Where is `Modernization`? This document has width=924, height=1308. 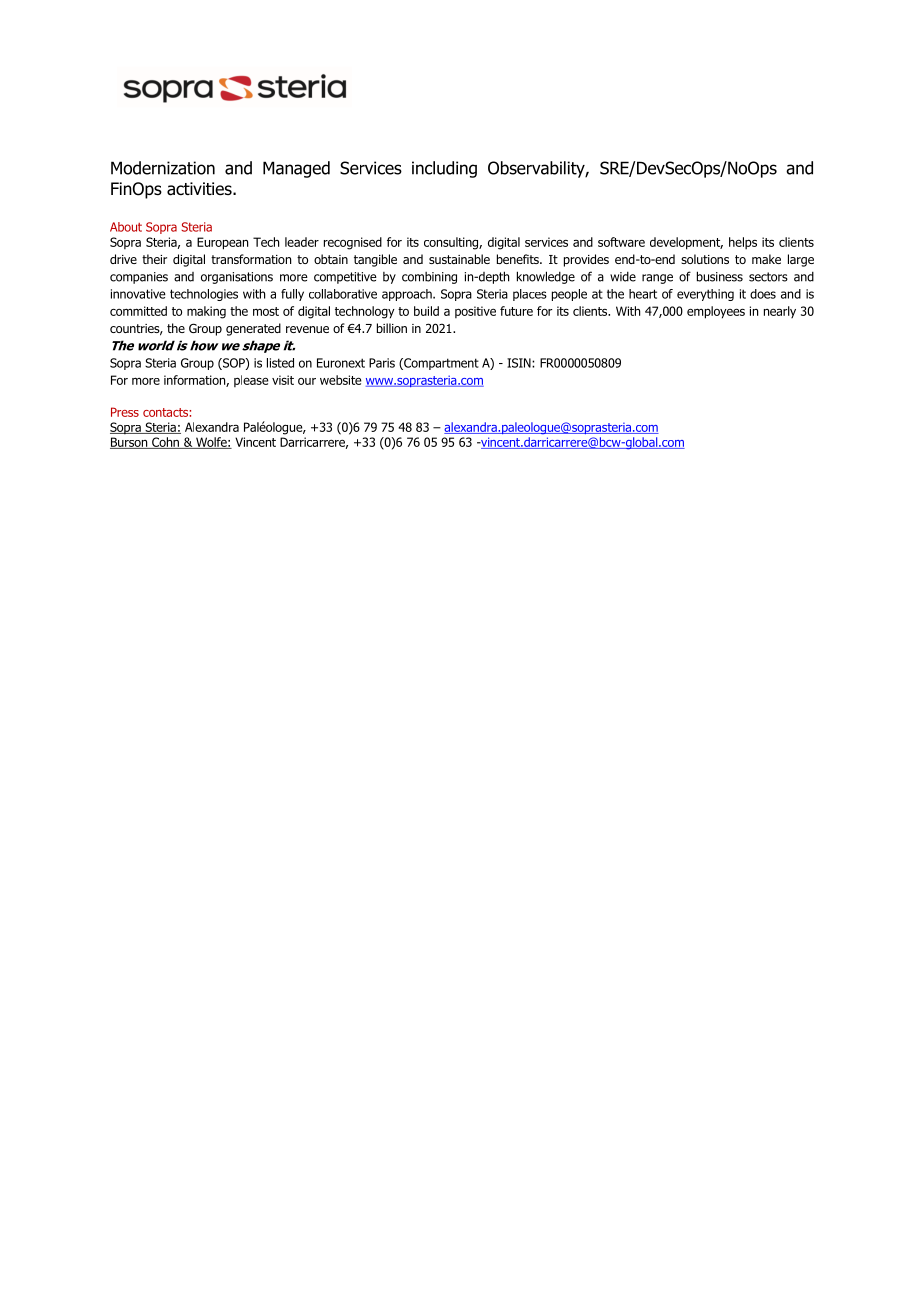
Modernization is located at coordinates (163, 168).
